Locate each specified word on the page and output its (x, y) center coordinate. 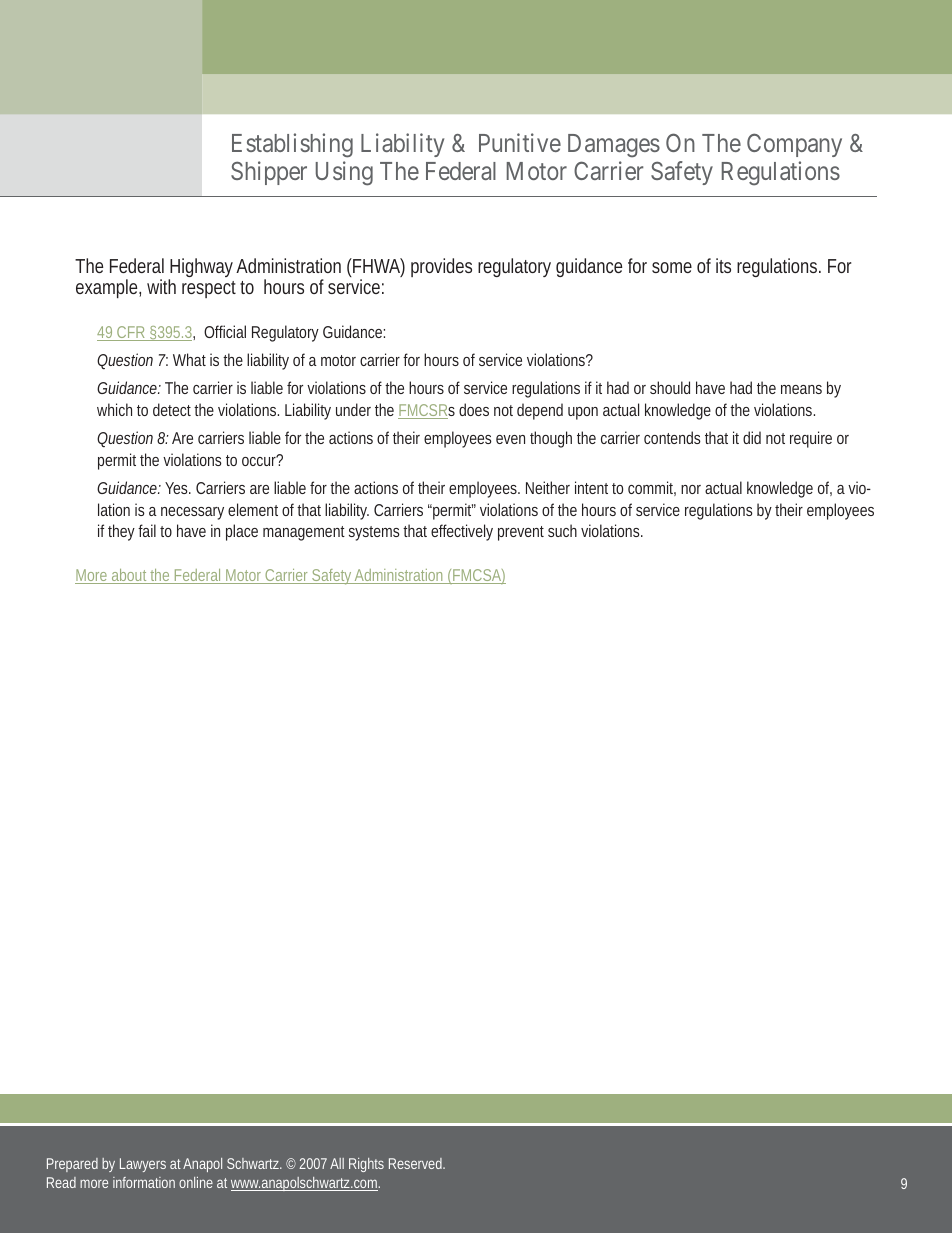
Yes (178, 488)
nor (691, 489)
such (562, 530)
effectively (462, 532)
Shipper (269, 173)
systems (374, 533)
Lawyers (143, 1165)
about (130, 576)
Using (344, 173)
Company (794, 145)
